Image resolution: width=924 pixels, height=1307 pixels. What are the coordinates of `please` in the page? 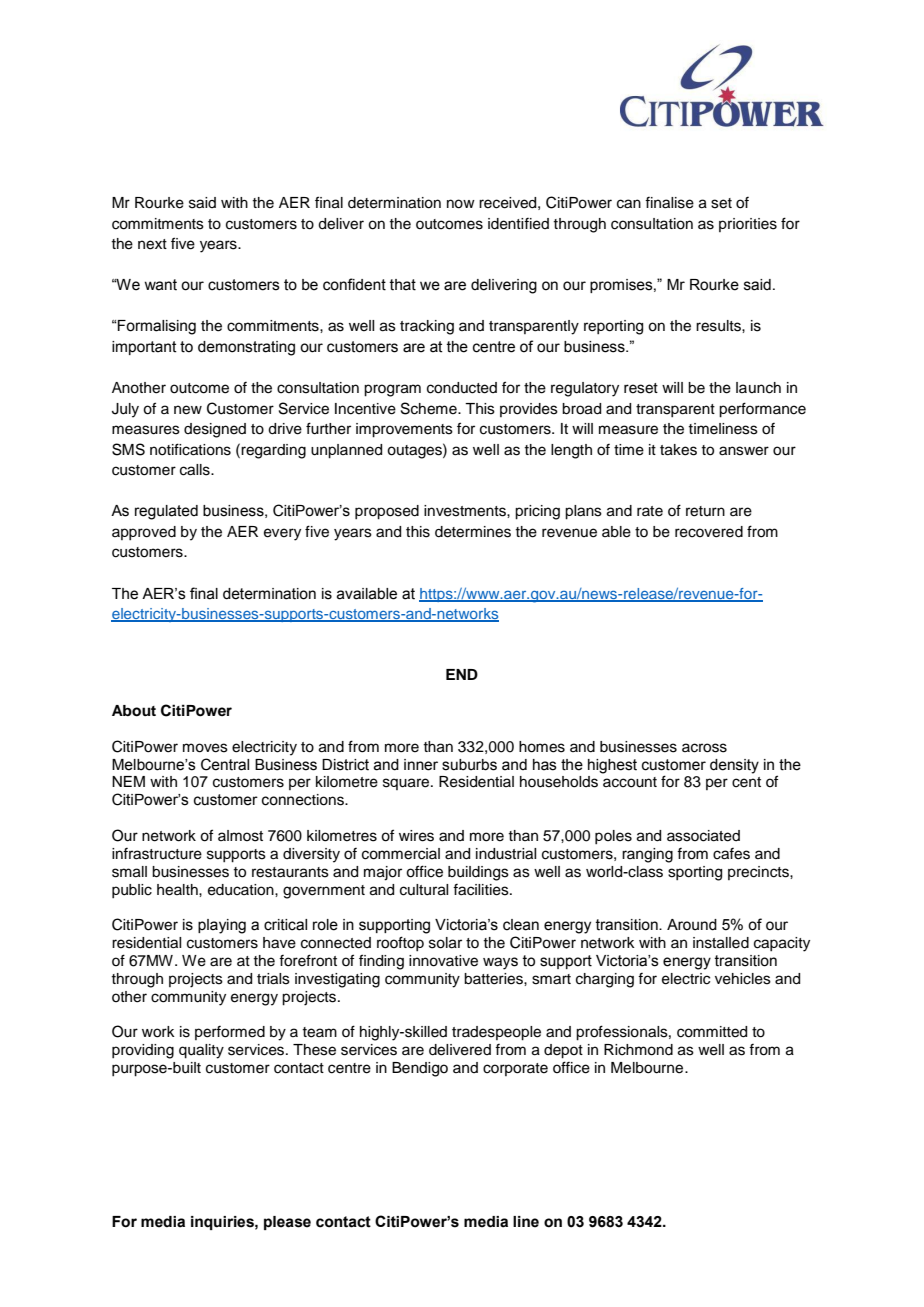 It's located at (287, 1223).
